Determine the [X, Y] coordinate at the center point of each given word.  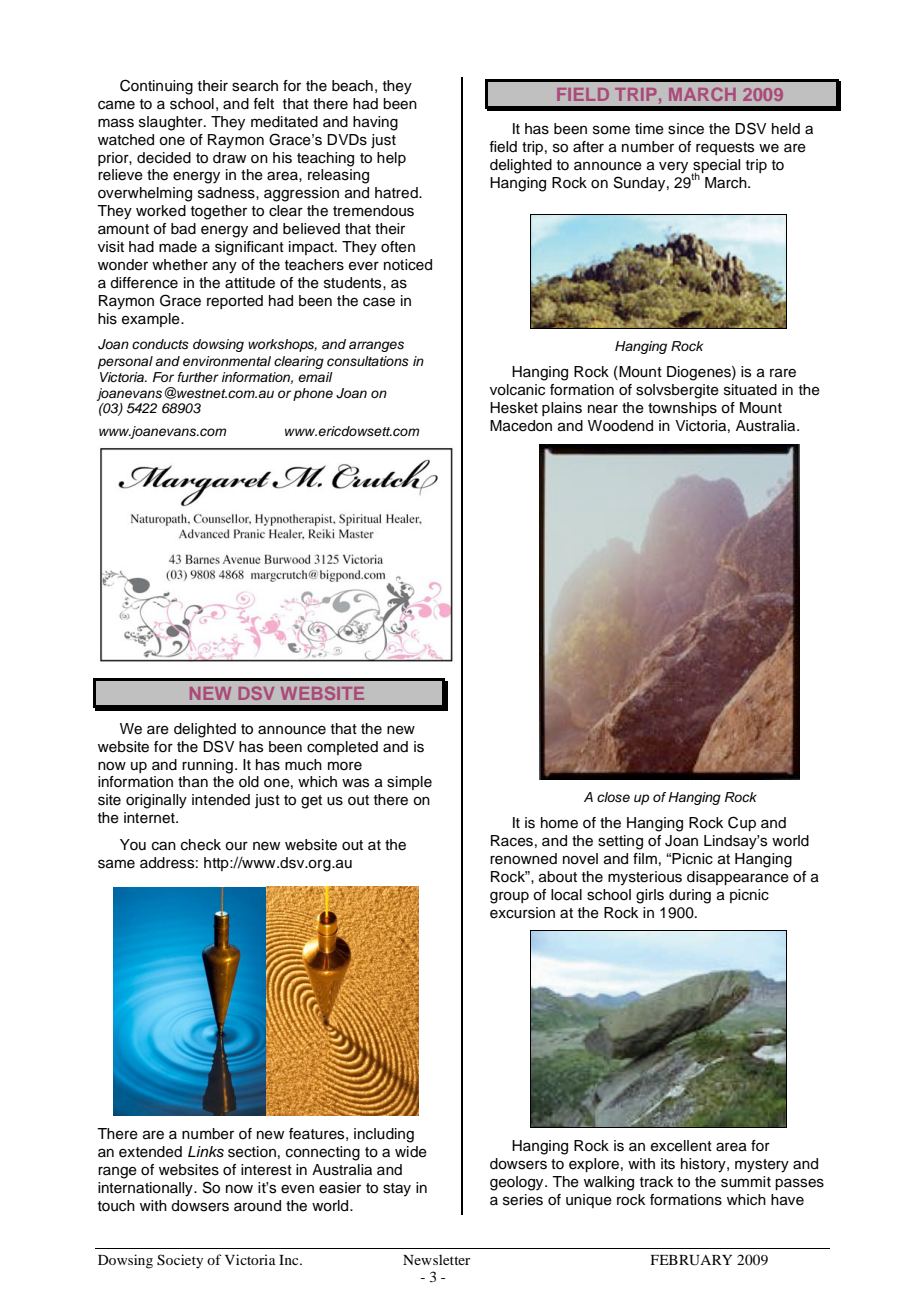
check [201, 845]
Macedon [521, 426]
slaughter [172, 123]
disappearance [738, 878]
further [198, 377]
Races [512, 841]
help [391, 159]
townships [682, 409]
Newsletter [436, 1259]
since [686, 129]
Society [180, 1261]
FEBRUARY [691, 1260]
